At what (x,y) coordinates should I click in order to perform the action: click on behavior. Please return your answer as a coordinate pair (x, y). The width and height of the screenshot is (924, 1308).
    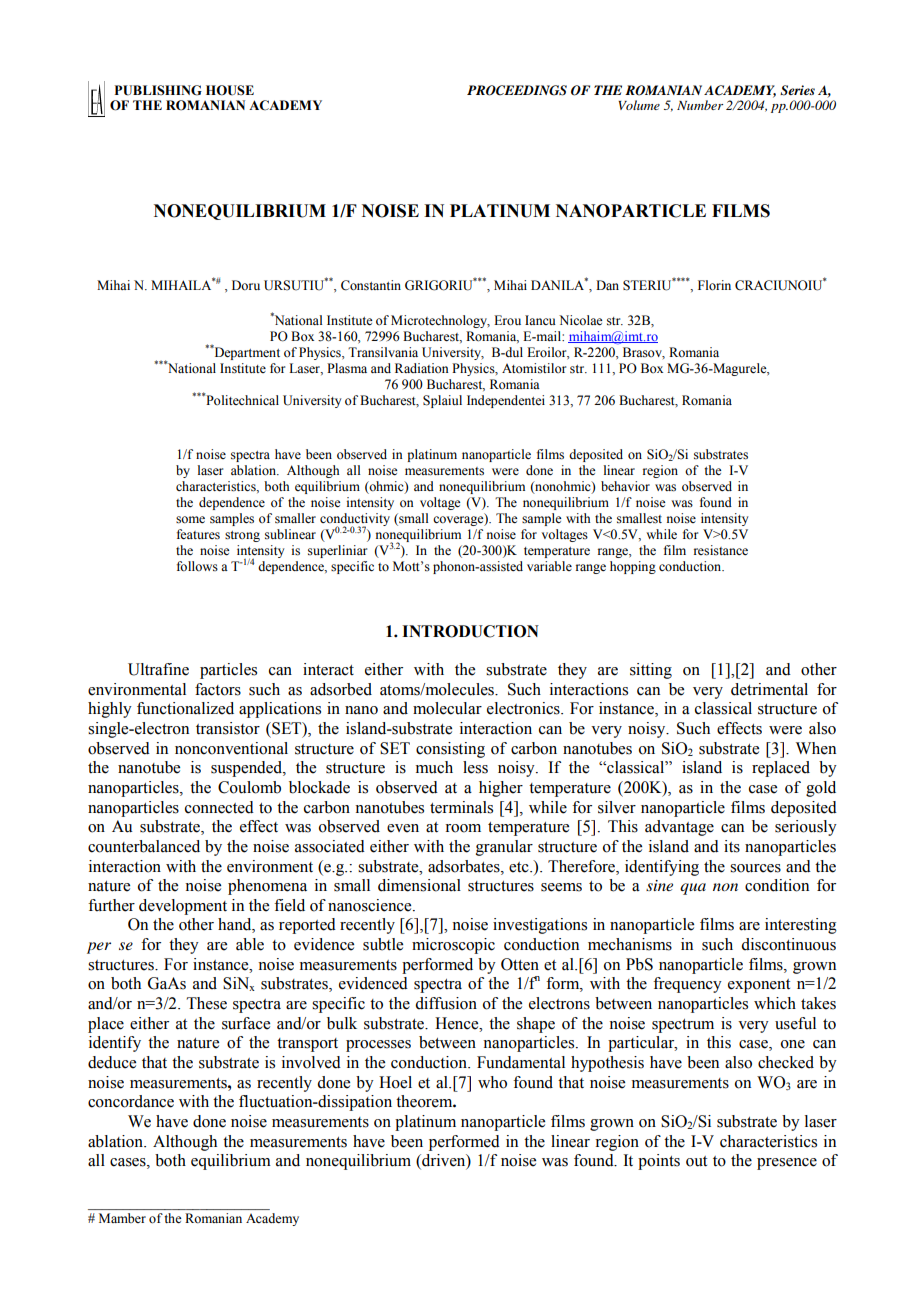
    Looking at the image, I should click on (625, 486).
